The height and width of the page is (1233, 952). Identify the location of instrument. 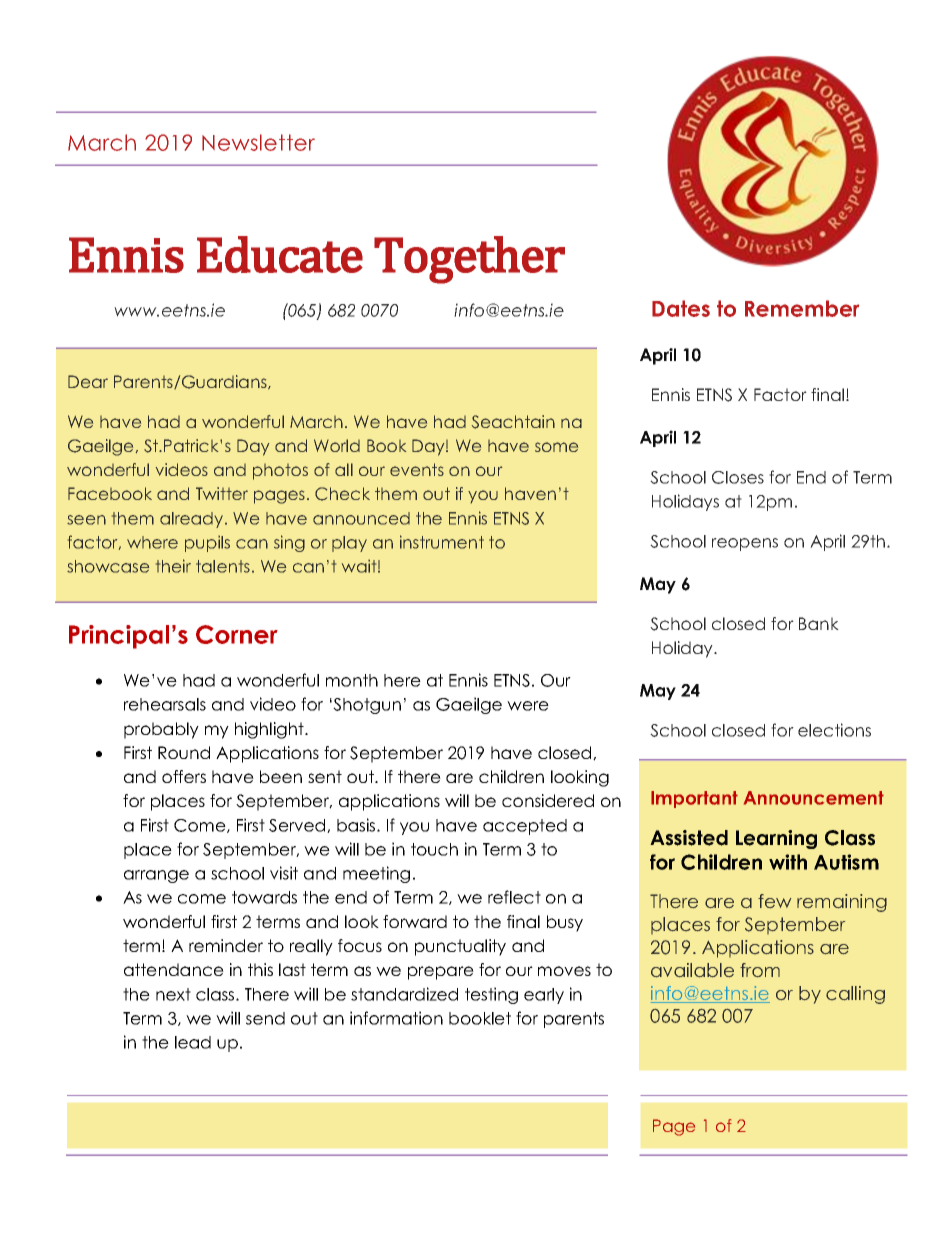
(442, 542).
